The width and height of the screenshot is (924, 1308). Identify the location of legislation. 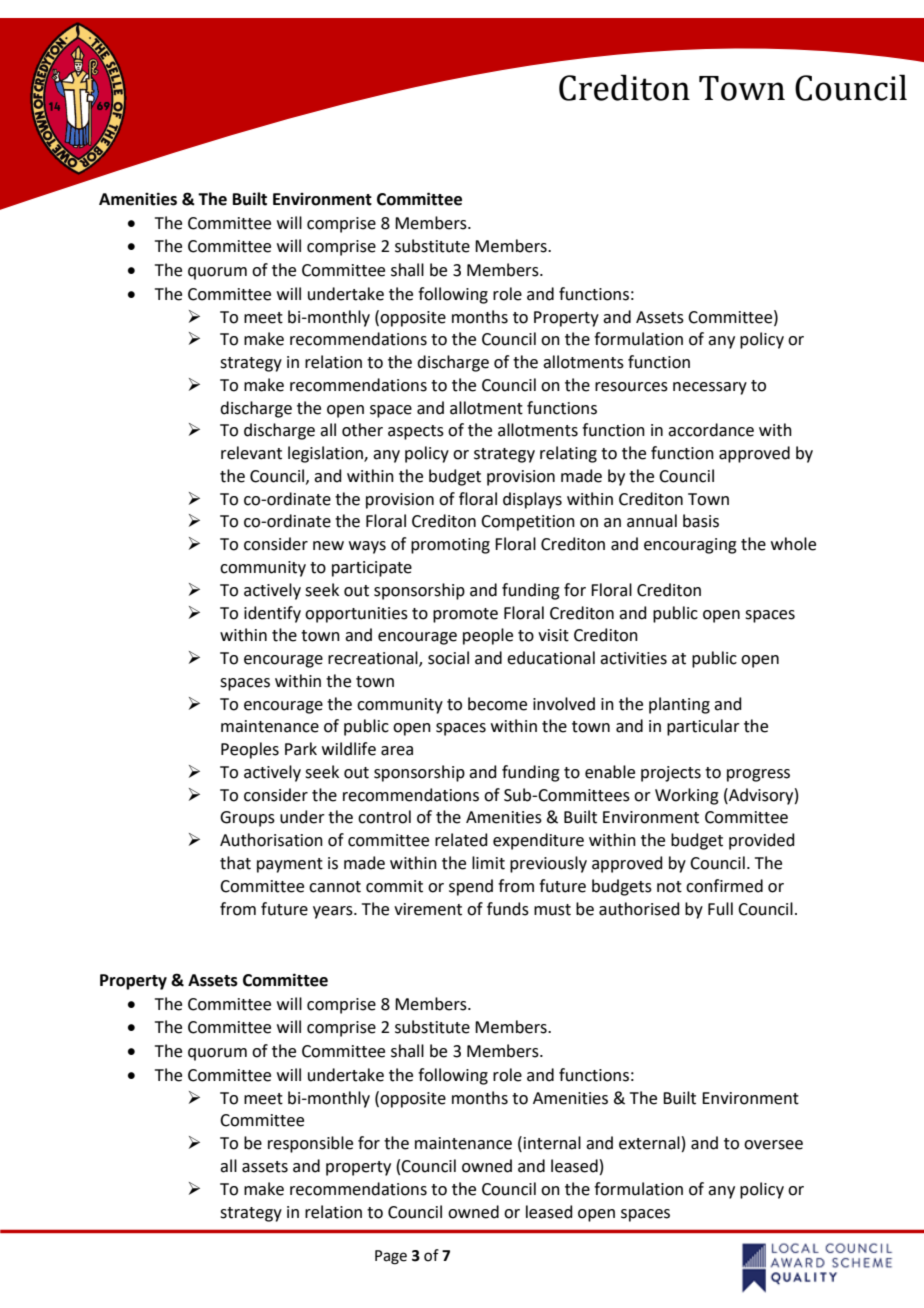
(326, 454).
